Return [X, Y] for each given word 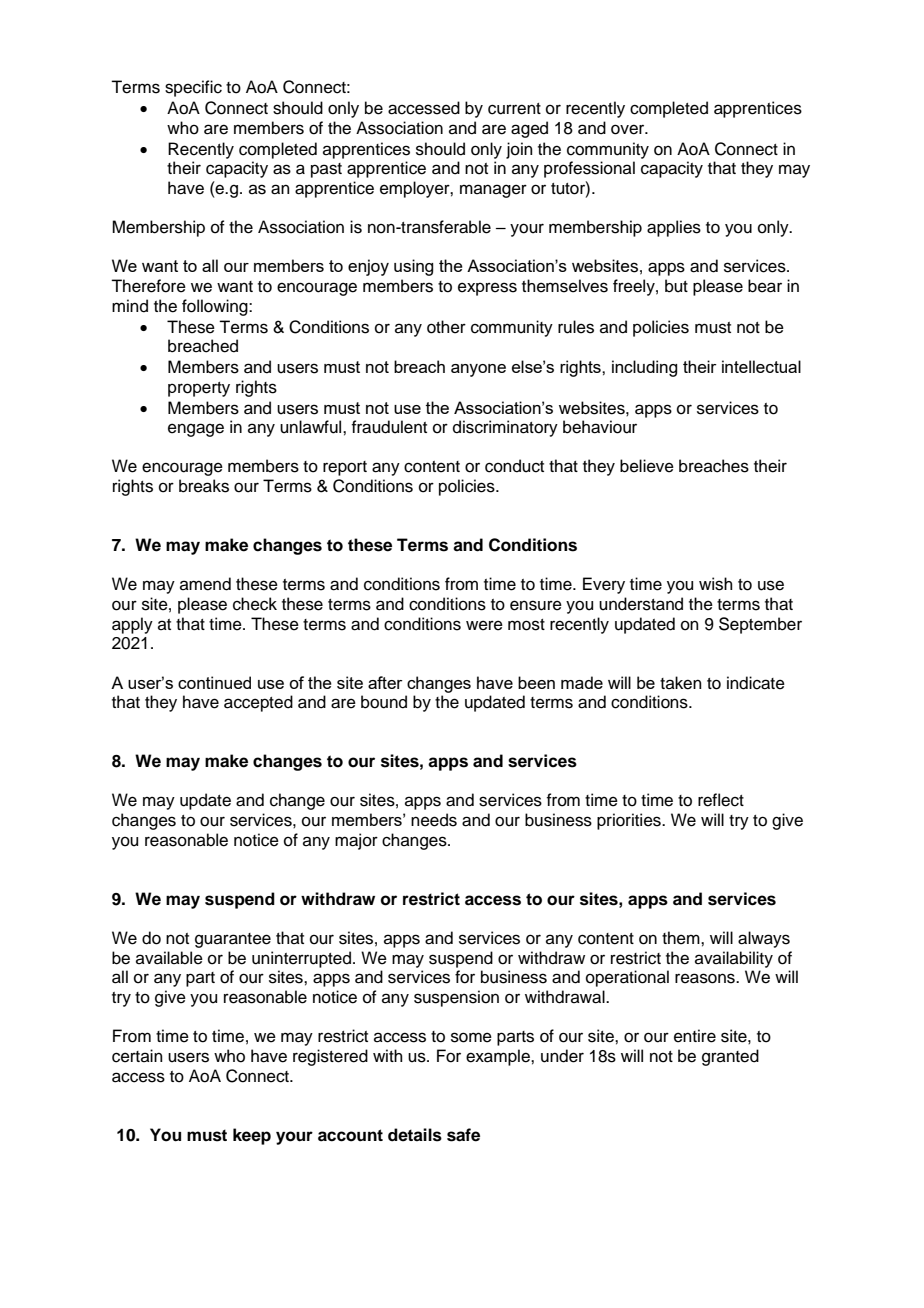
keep [252, 1136]
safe [463, 1135]
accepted [258, 703]
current [514, 109]
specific [193, 88]
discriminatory [505, 428]
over [629, 129]
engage [196, 430]
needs [434, 820]
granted [730, 1057]
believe [647, 466]
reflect [721, 800]
